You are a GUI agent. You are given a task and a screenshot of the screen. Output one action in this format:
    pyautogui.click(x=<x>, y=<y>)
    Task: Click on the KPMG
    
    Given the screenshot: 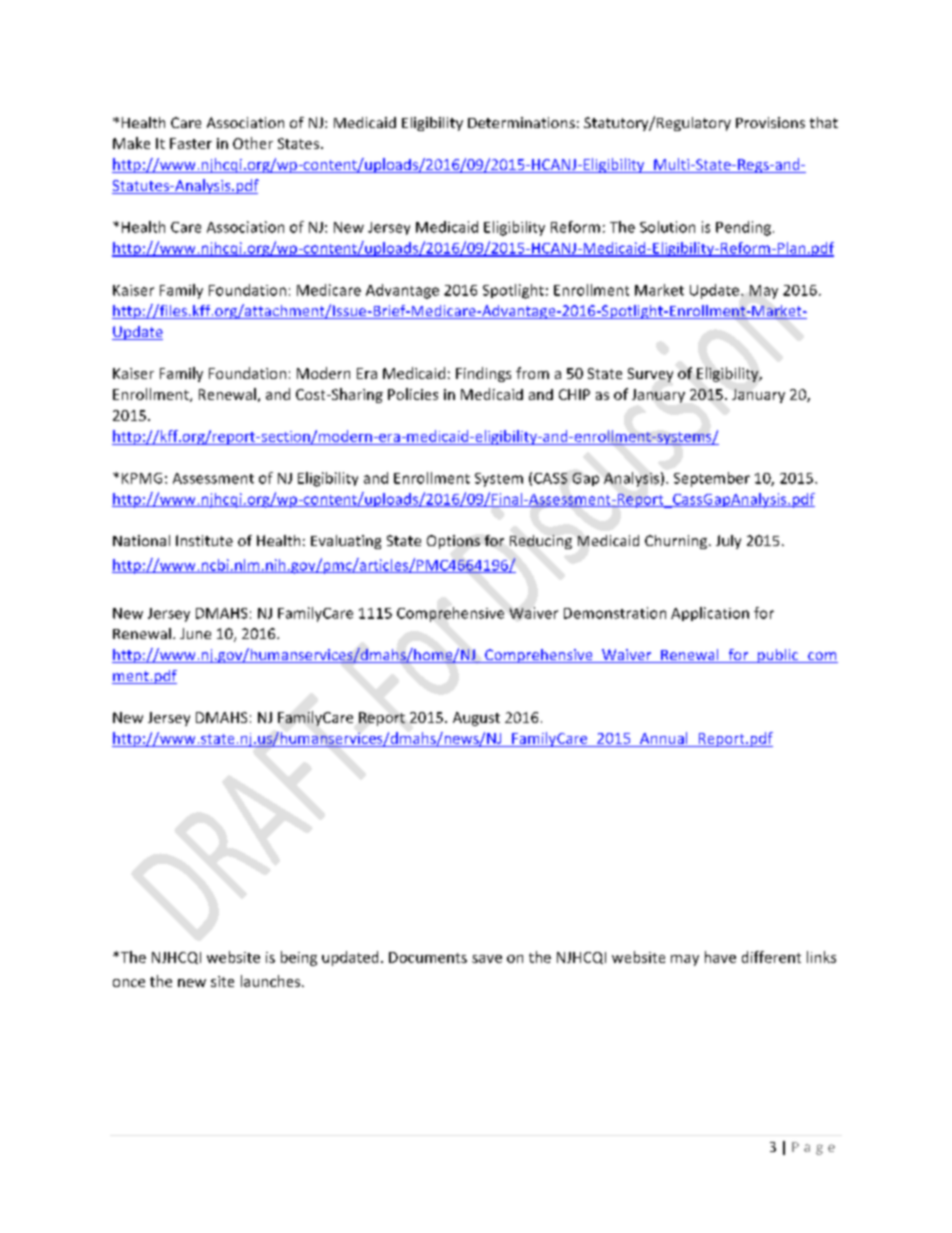 What is the action you would take?
    pyautogui.click(x=142, y=478)
